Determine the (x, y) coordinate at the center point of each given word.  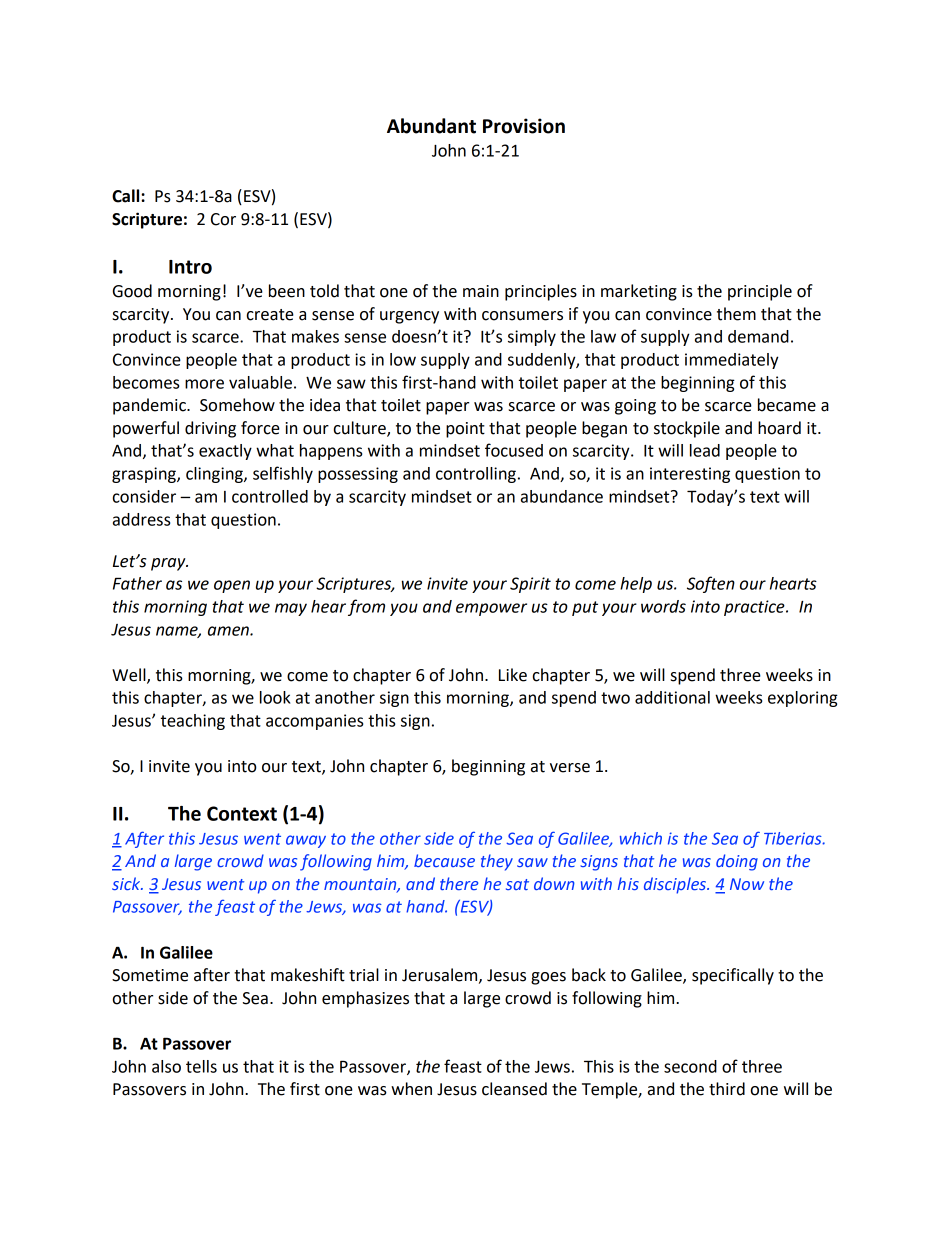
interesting (690, 475)
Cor (223, 219)
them (736, 314)
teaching (193, 722)
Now (747, 884)
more (204, 384)
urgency (409, 317)
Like (513, 675)
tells (201, 1066)
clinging (215, 475)
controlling (476, 475)
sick (127, 883)
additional (672, 697)
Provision (524, 126)
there (459, 883)
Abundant (431, 126)
